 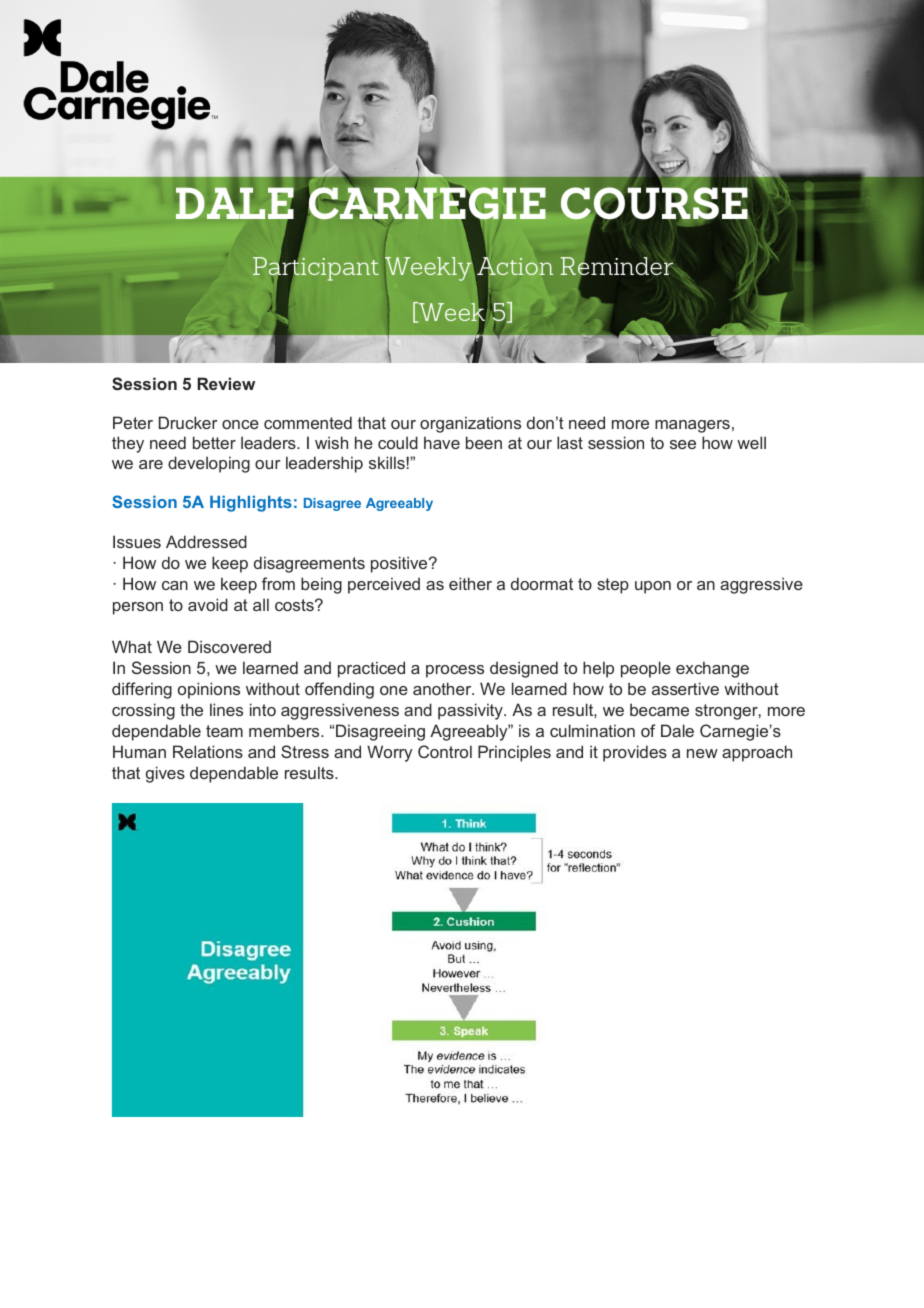 What do you see at coordinates (683, 444) in the screenshot?
I see `see` at bounding box center [683, 444].
